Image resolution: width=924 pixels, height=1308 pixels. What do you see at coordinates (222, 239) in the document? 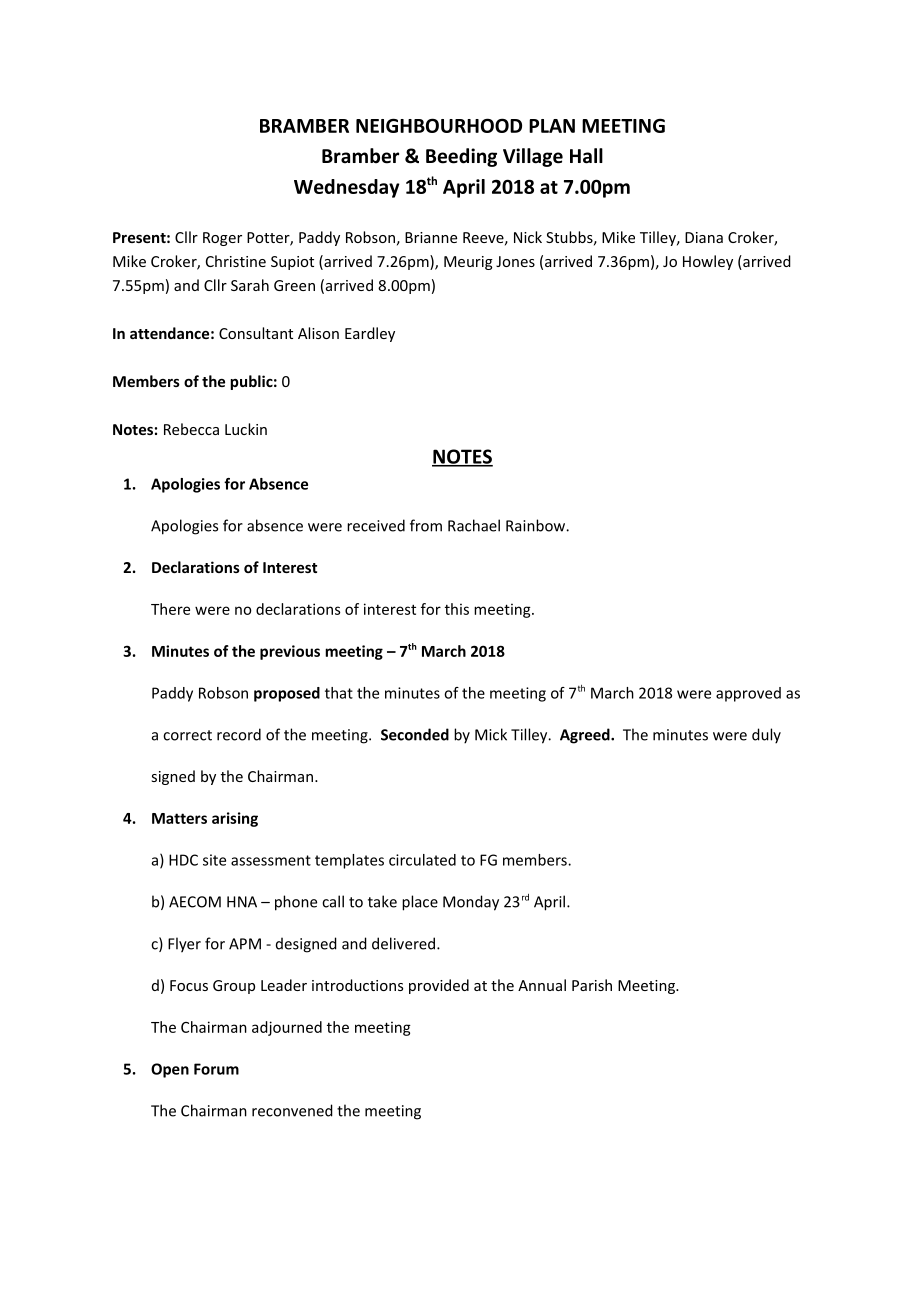
I see `Roger` at bounding box center [222, 239].
